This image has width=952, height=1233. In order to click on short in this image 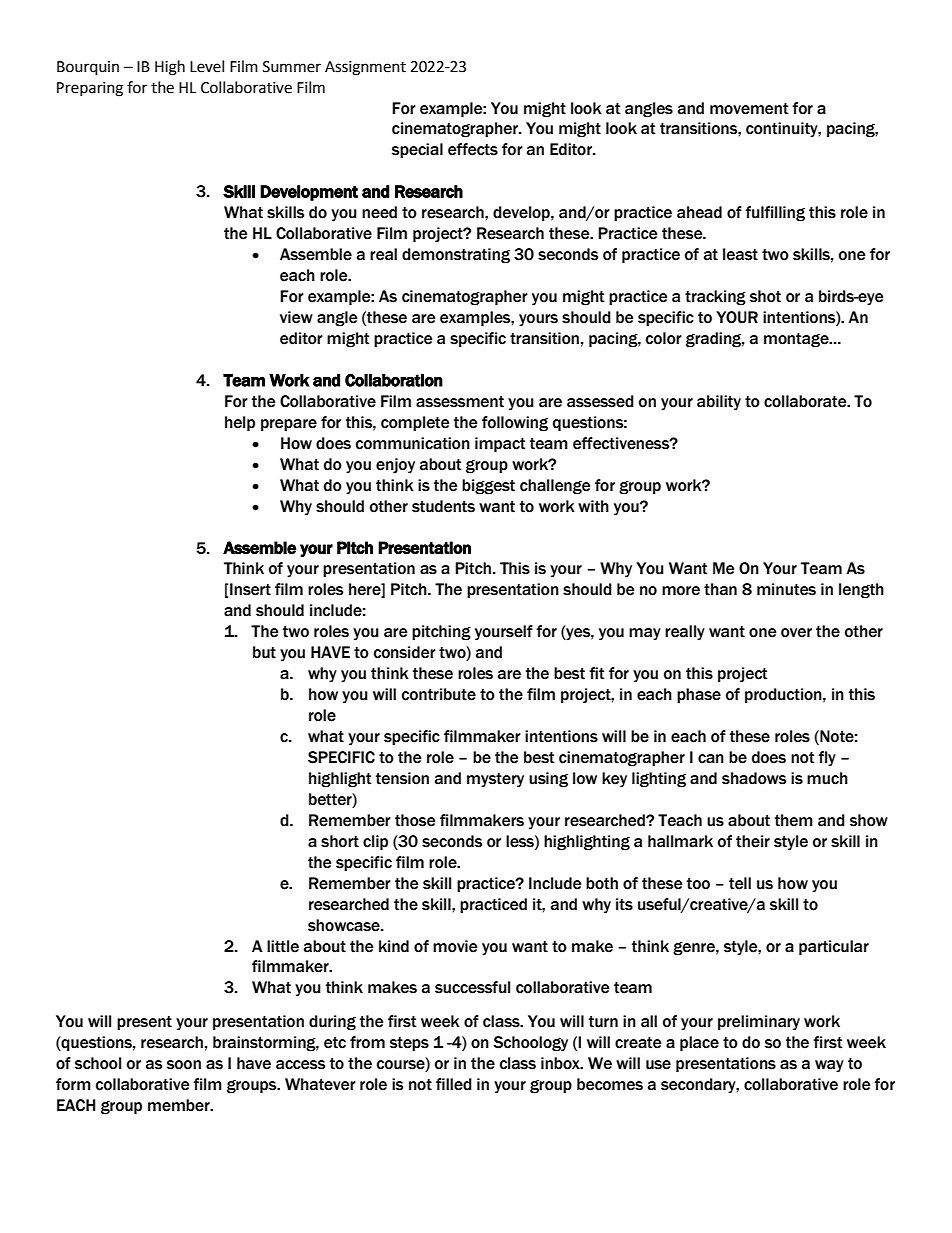, I will do `click(340, 841)`.
